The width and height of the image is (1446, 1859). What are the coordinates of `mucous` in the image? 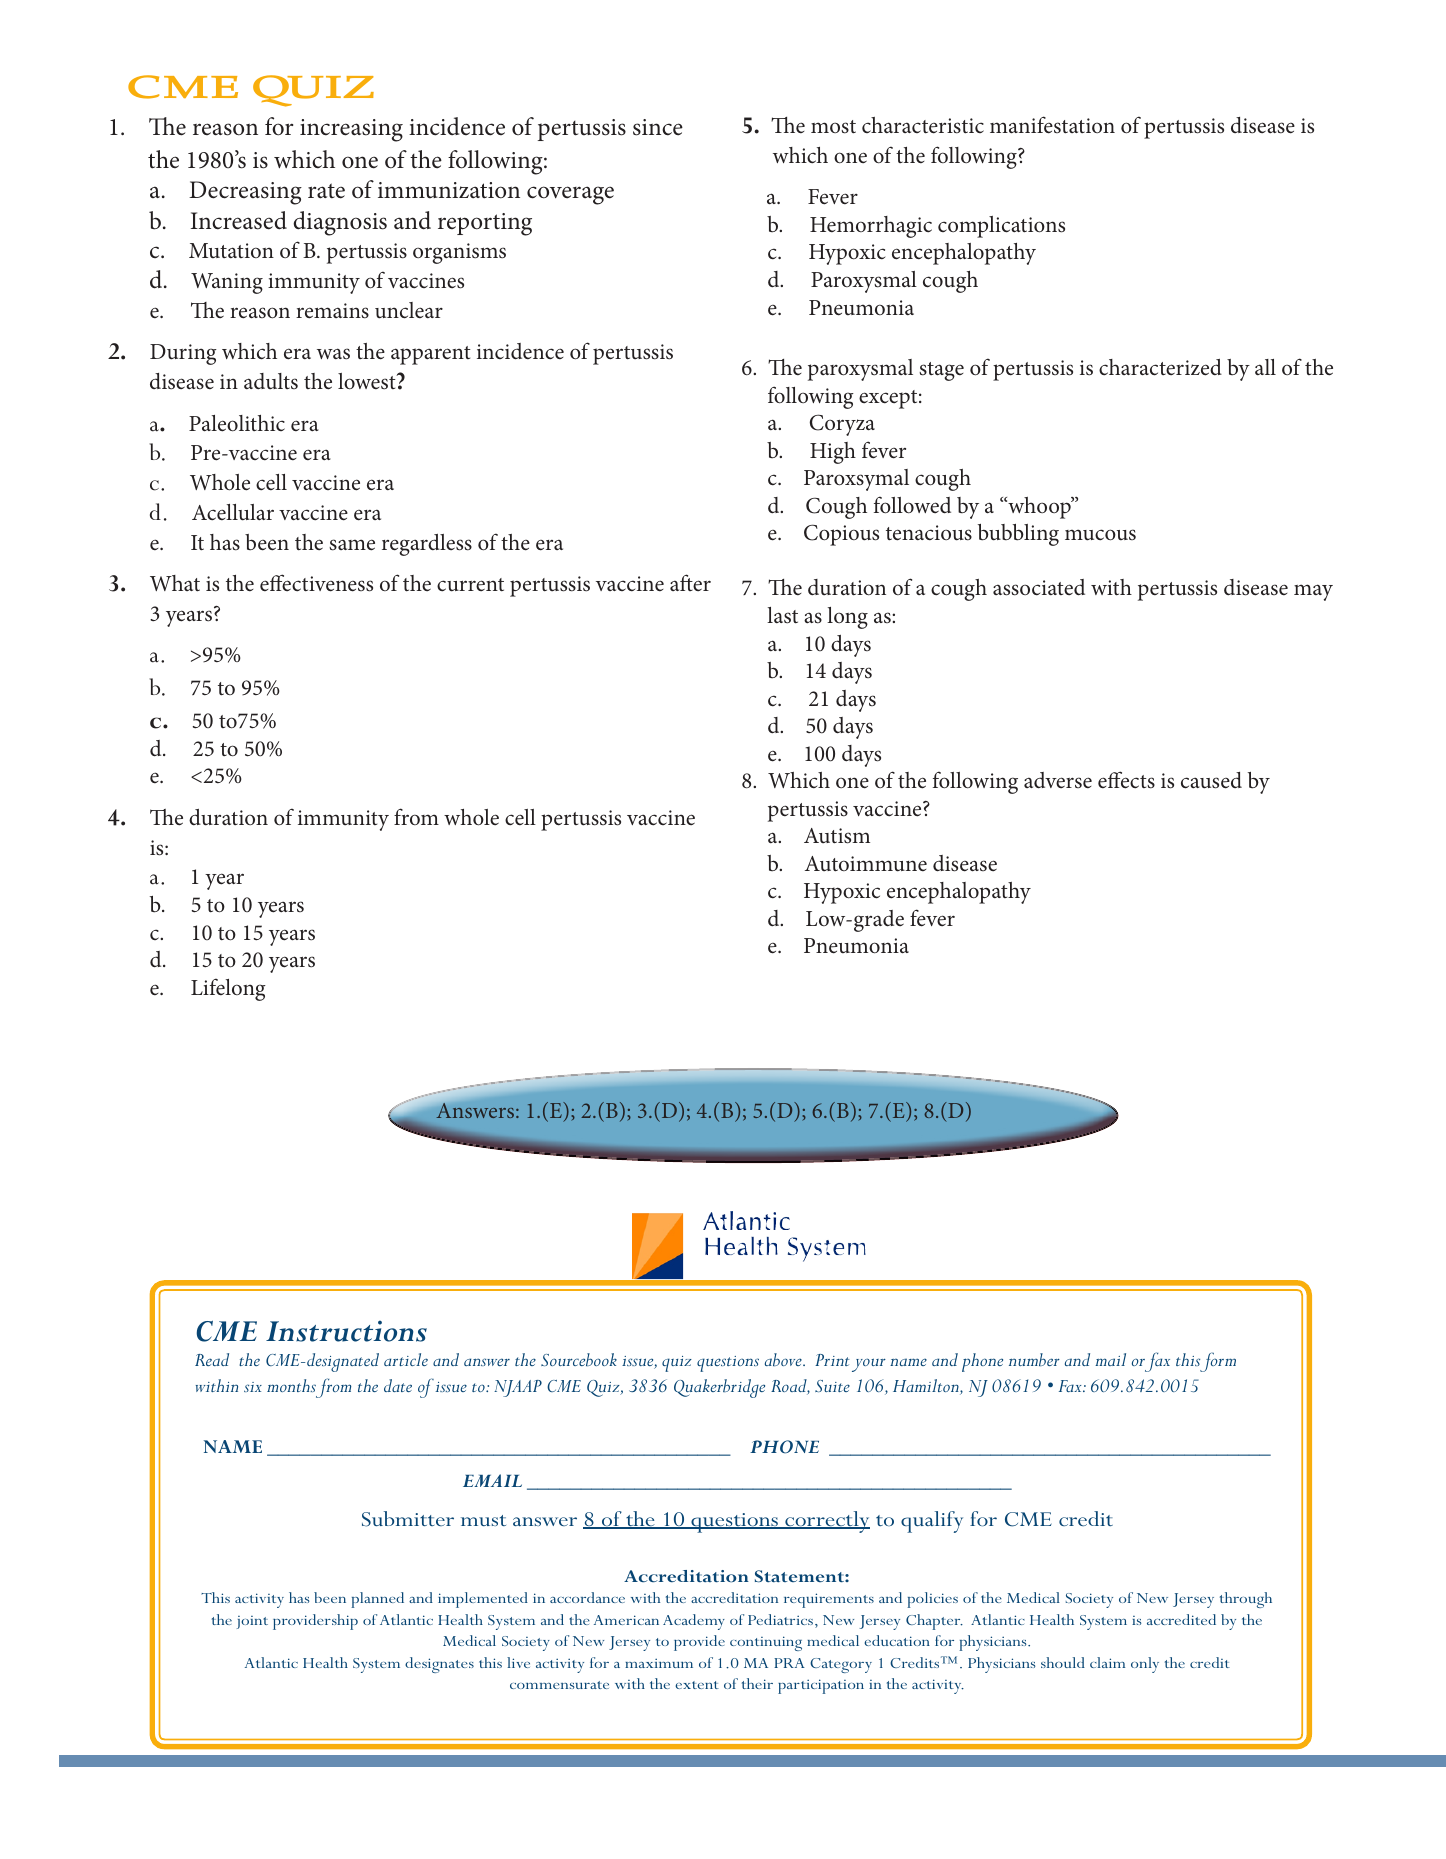 It's located at (1100, 535).
